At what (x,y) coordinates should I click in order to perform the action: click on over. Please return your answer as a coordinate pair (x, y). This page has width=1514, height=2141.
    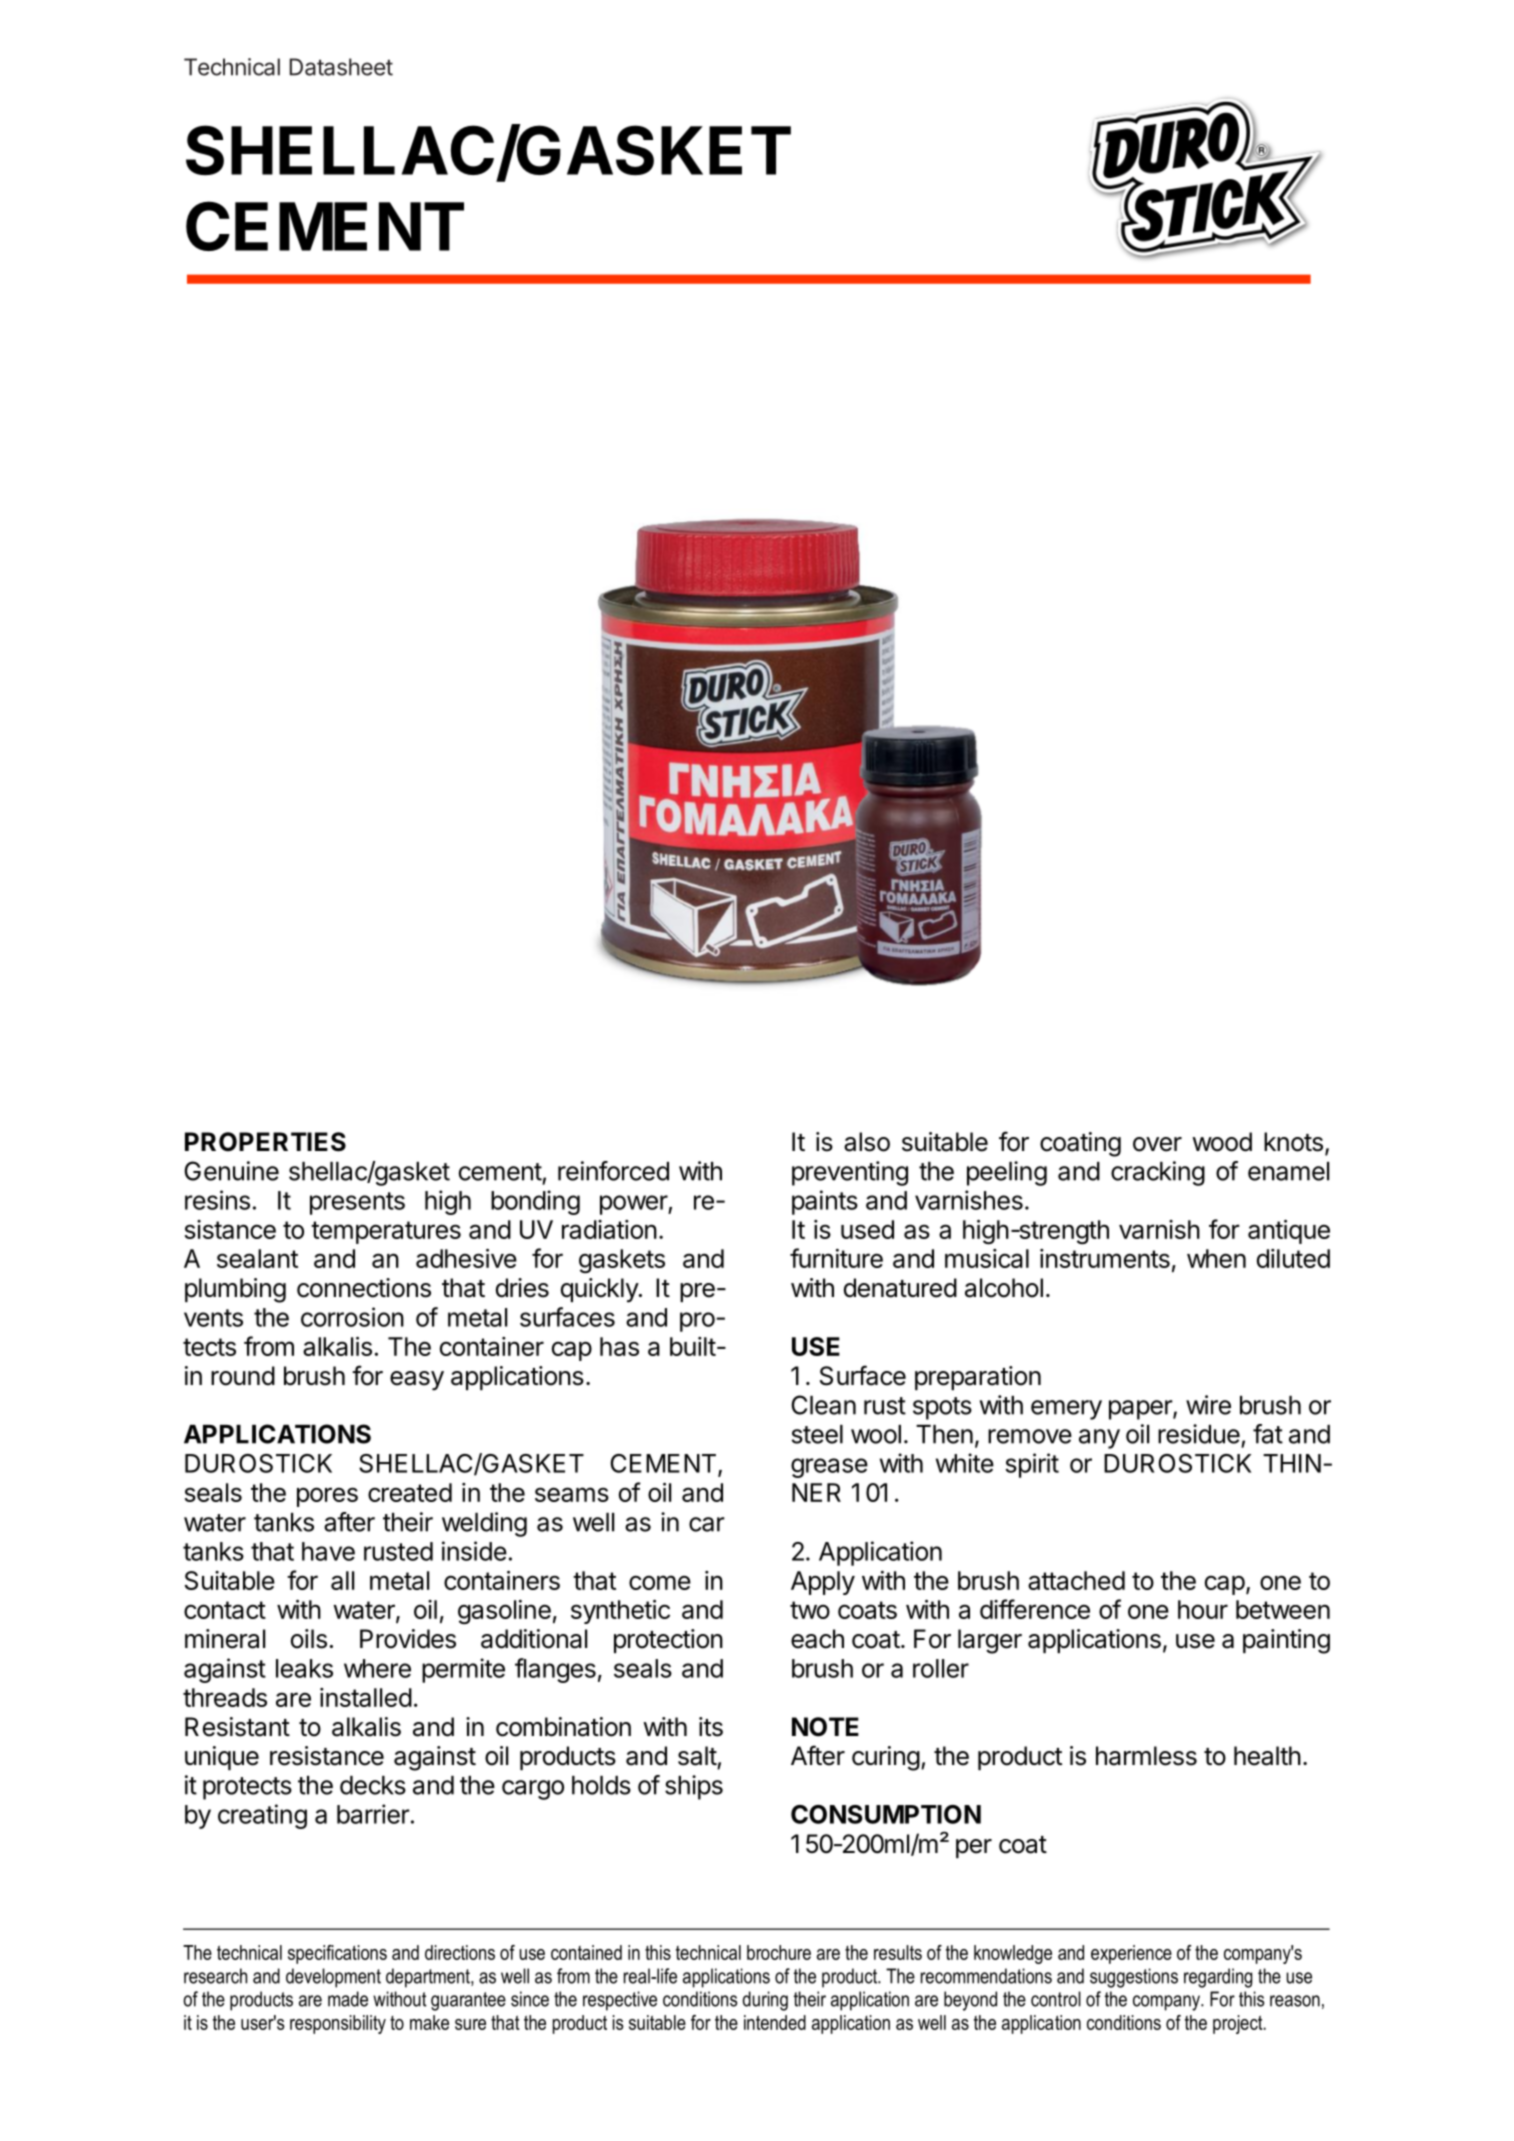
    Looking at the image, I should click on (1157, 1144).
